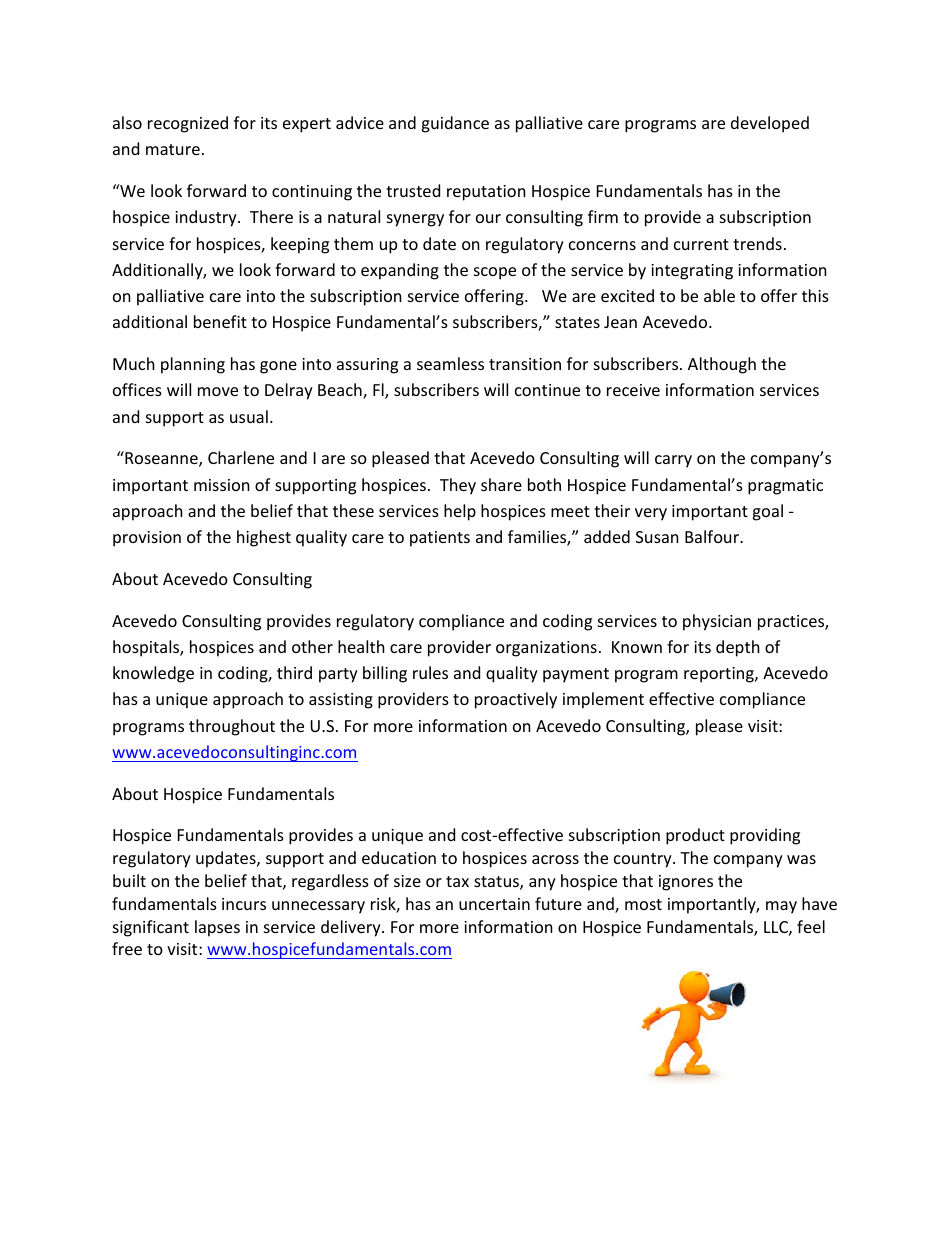 This screenshot has height=1233, width=952. I want to click on Although, so click(722, 365).
